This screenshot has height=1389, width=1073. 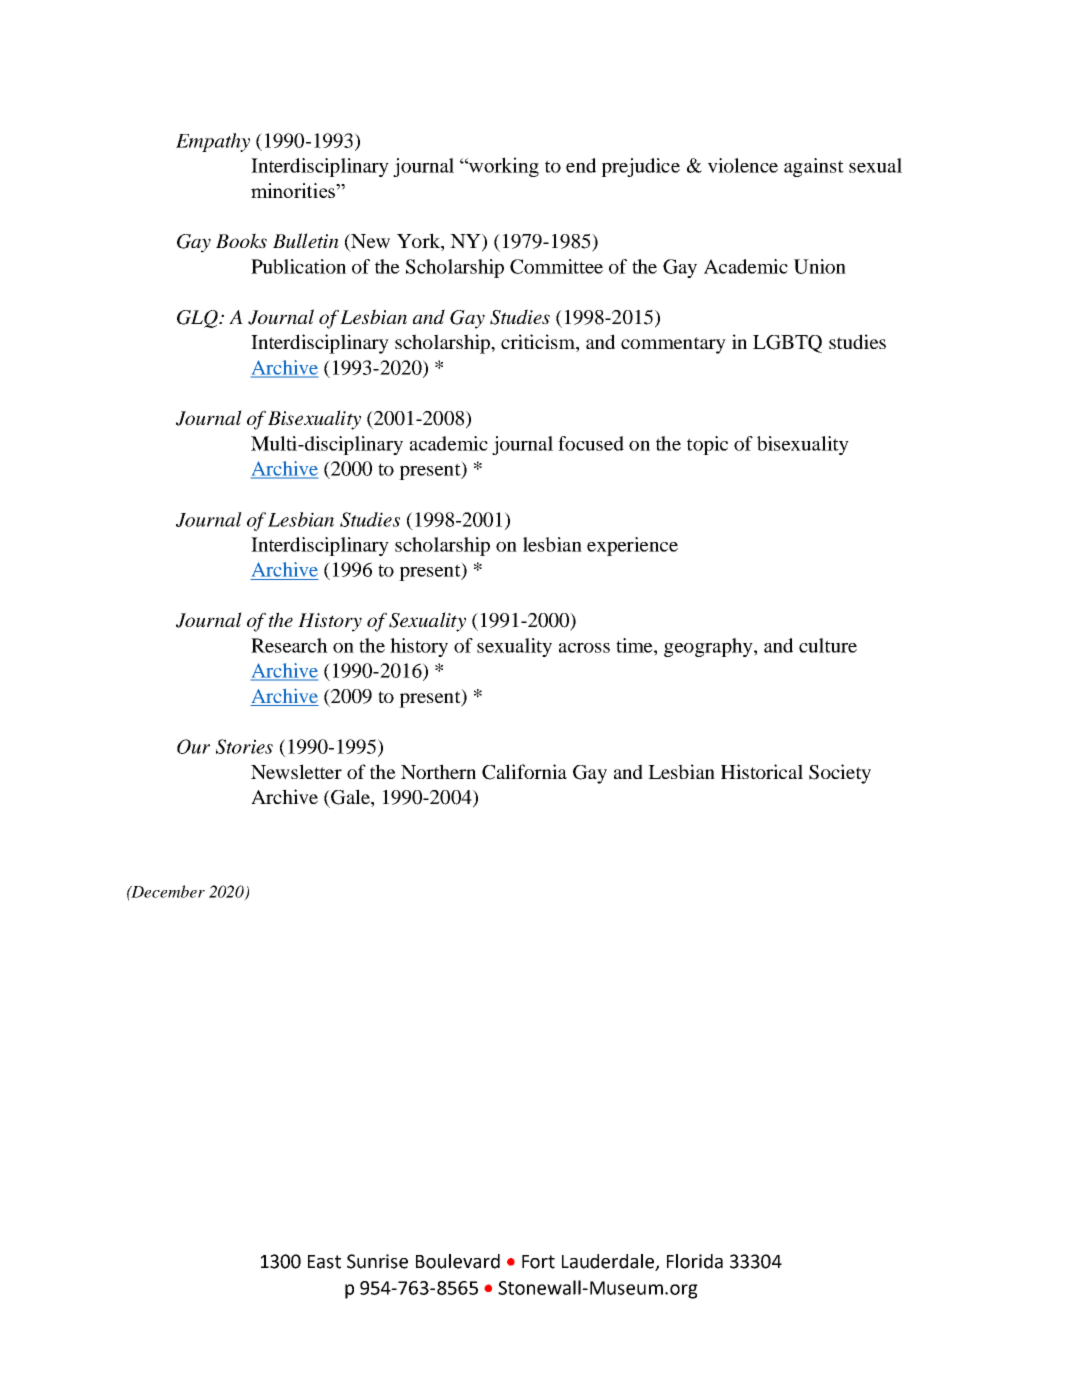 What do you see at coordinates (591, 443) in the screenshot?
I see `focused` at bounding box center [591, 443].
